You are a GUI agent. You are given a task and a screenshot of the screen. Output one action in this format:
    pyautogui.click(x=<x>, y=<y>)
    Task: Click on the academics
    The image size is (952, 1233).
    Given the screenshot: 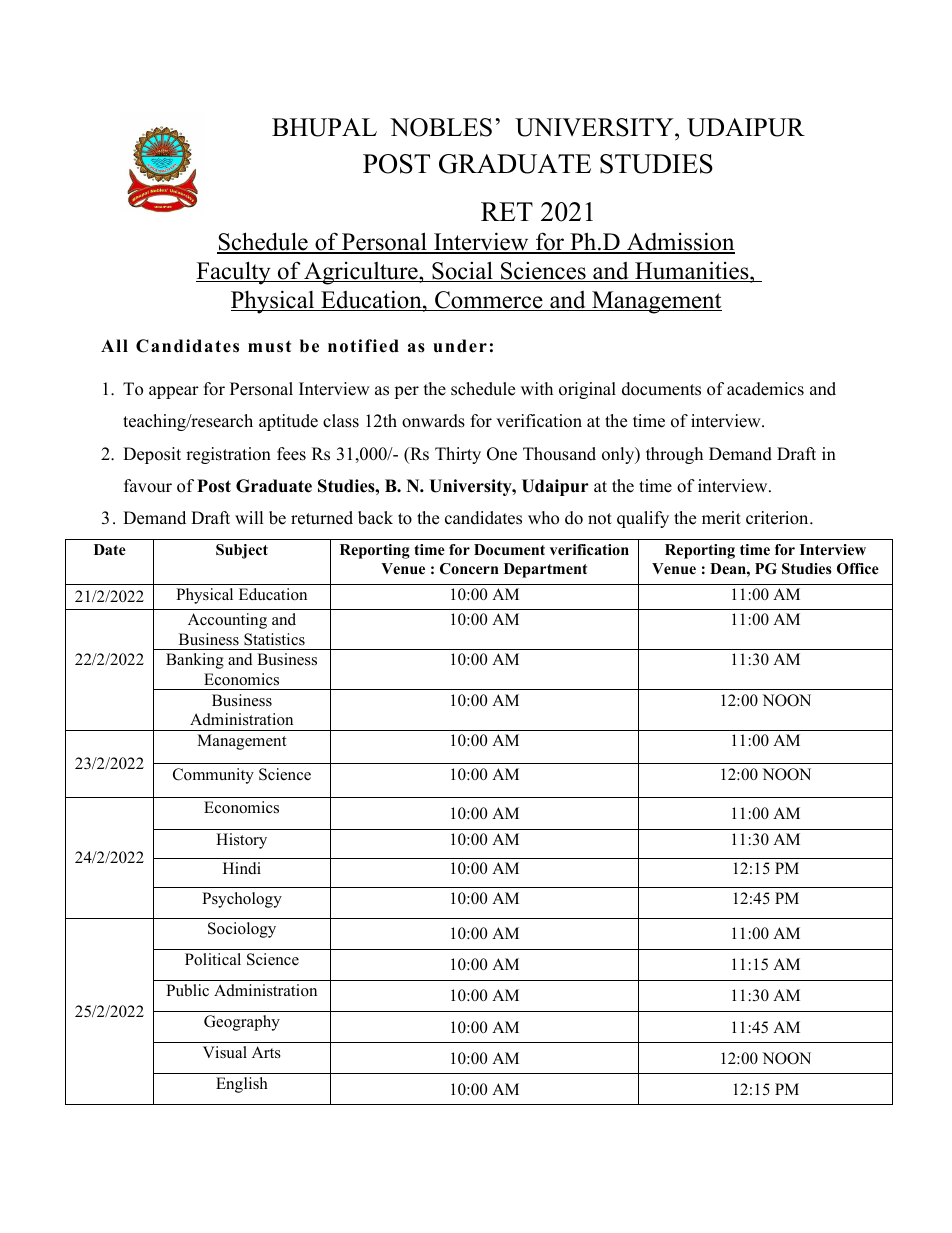 What is the action you would take?
    pyautogui.click(x=765, y=389)
